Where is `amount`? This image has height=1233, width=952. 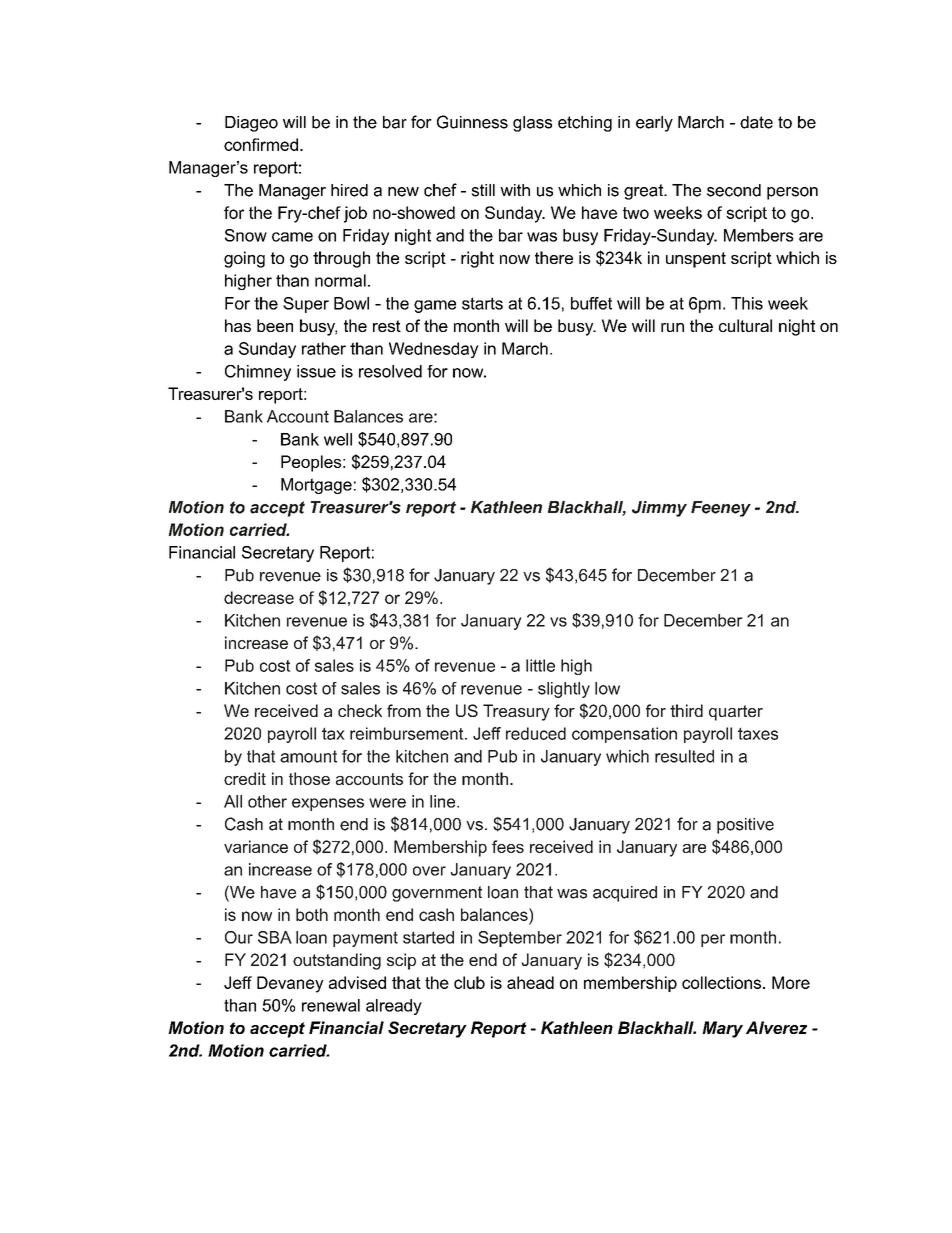 amount is located at coordinates (308, 756).
